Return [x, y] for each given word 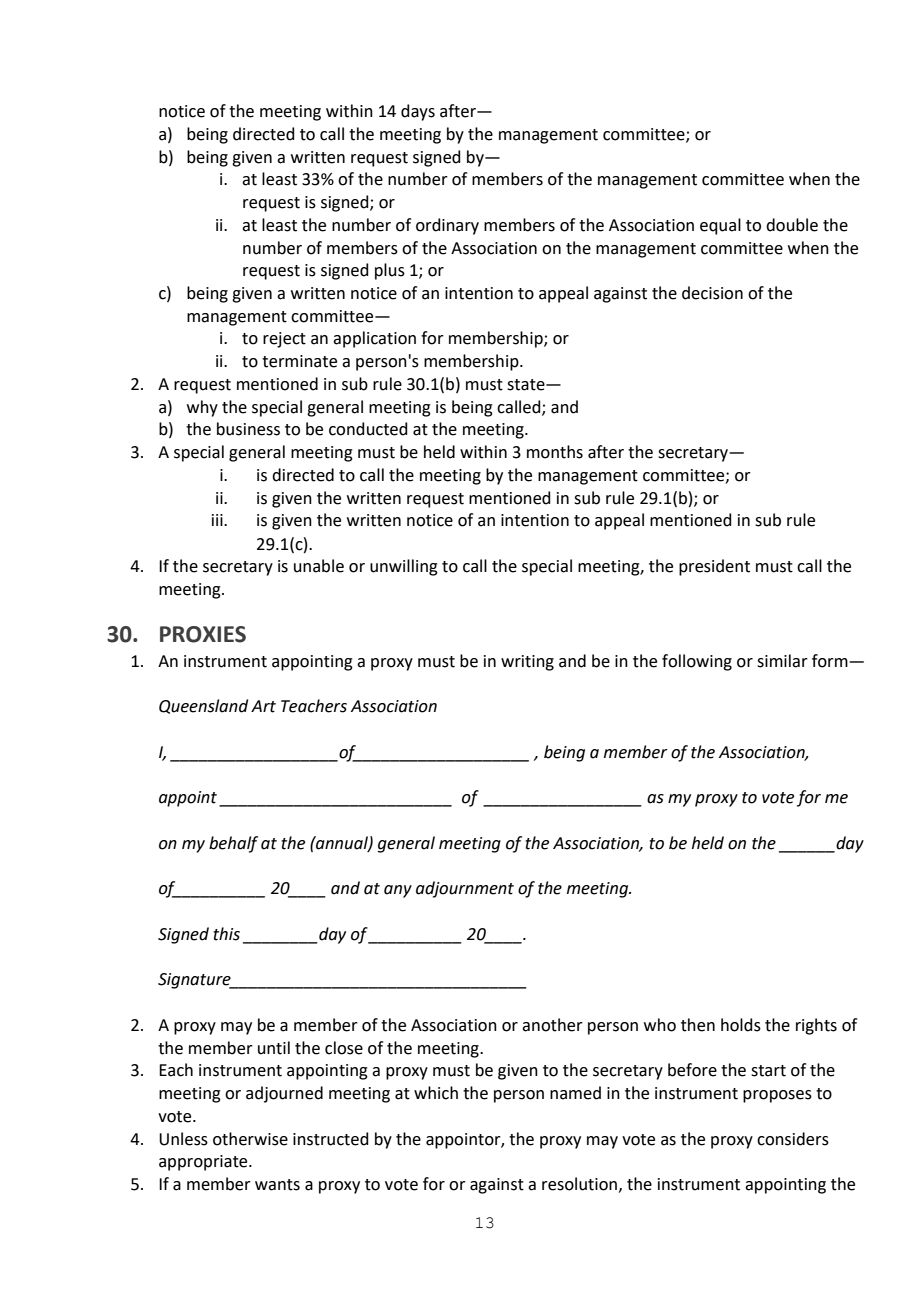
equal [720, 226]
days [418, 112]
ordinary [447, 226]
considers [793, 1139]
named [575, 1093]
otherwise [250, 1139]
